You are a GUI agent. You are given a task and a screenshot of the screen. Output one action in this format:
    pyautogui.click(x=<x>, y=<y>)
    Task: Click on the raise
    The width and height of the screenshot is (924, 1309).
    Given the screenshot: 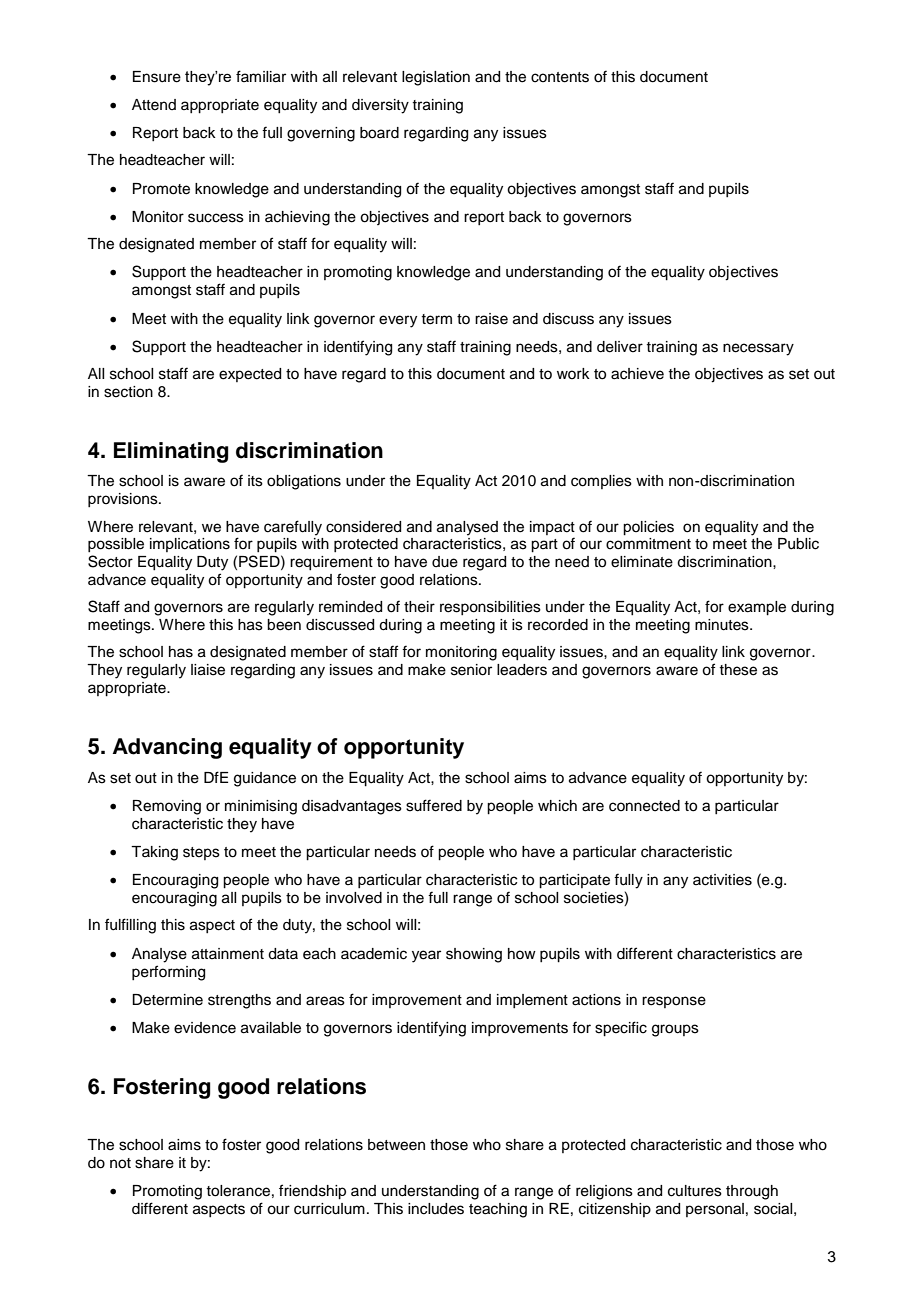 What is the action you would take?
    pyautogui.click(x=491, y=319)
